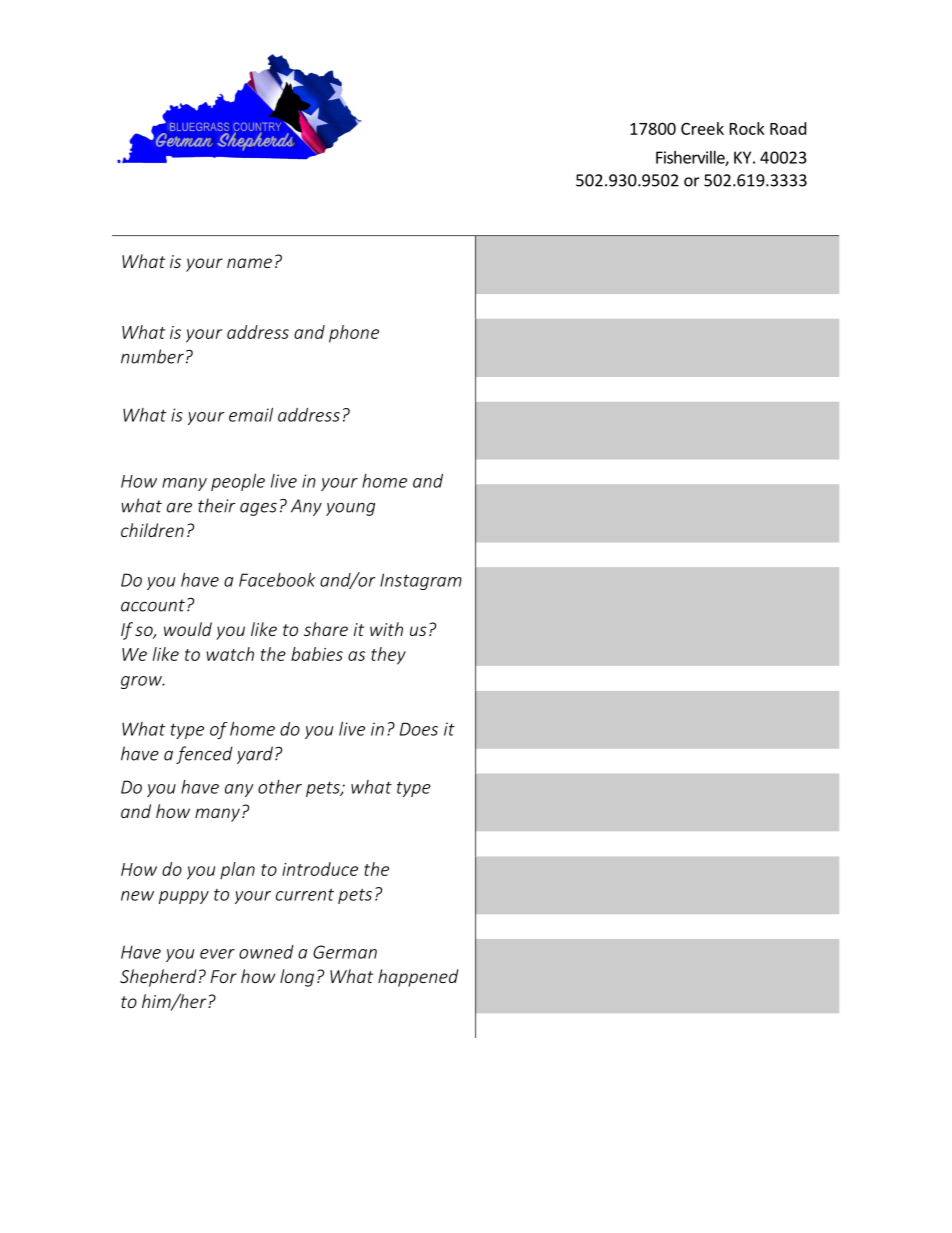  Describe the element at coordinates (217, 954) in the image. I see `ever` at that location.
